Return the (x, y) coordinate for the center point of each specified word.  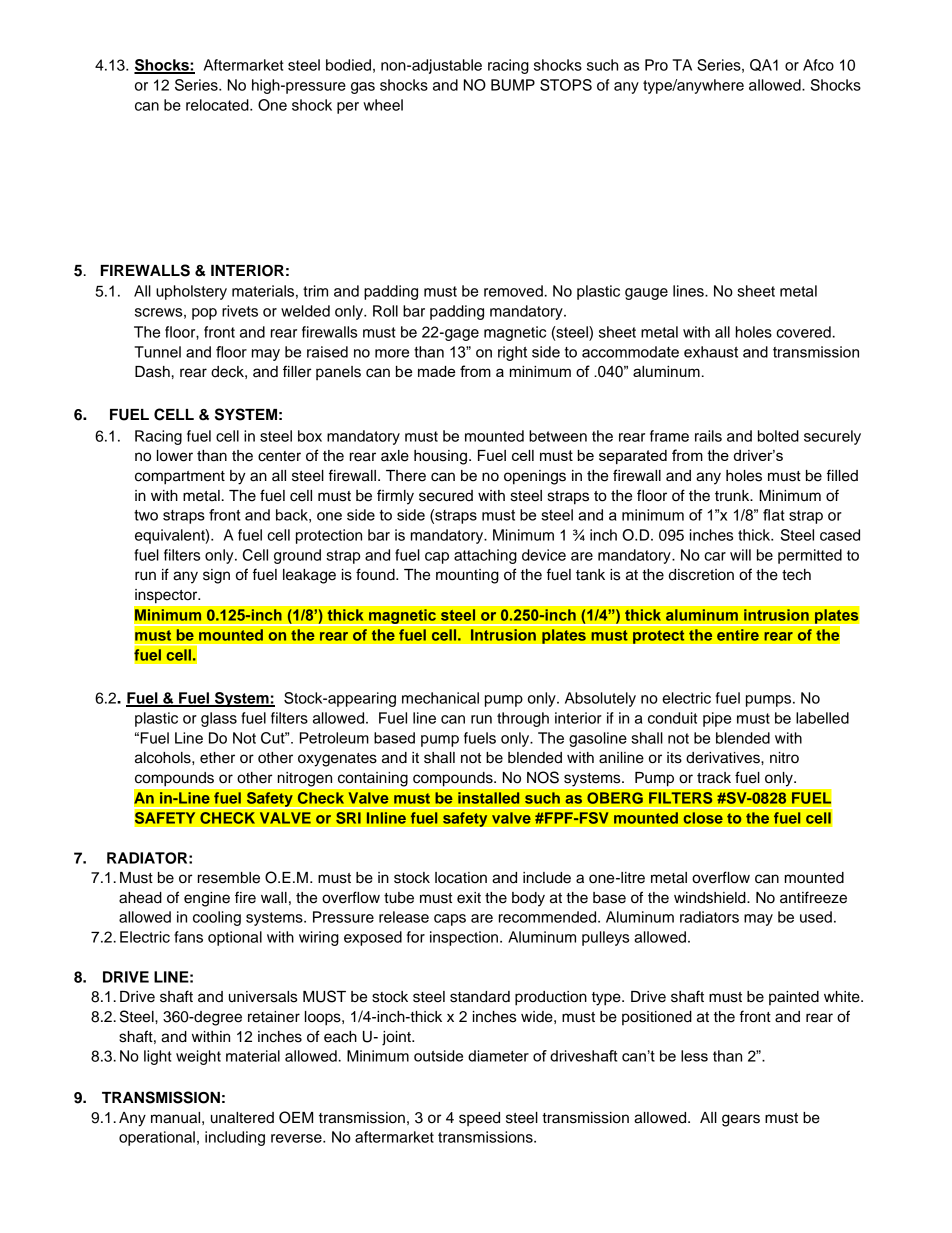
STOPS (566, 85)
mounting (467, 576)
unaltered (242, 1118)
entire (738, 635)
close (703, 818)
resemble (229, 878)
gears (741, 1120)
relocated (218, 105)
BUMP (513, 85)
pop (204, 314)
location (461, 878)
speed (479, 1119)
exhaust (711, 352)
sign (216, 576)
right (512, 353)
